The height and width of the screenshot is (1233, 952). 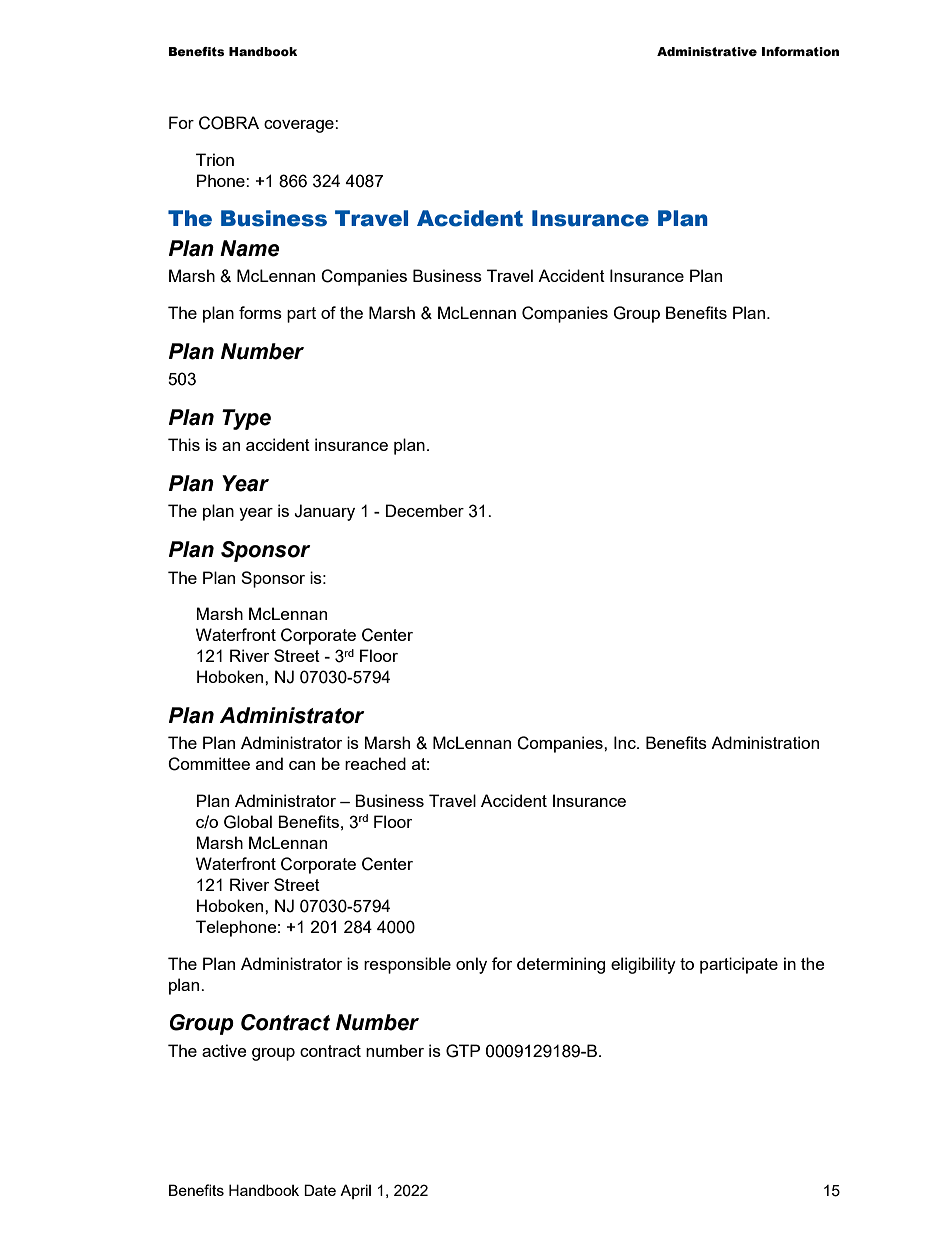 I want to click on coverage, so click(x=300, y=126).
